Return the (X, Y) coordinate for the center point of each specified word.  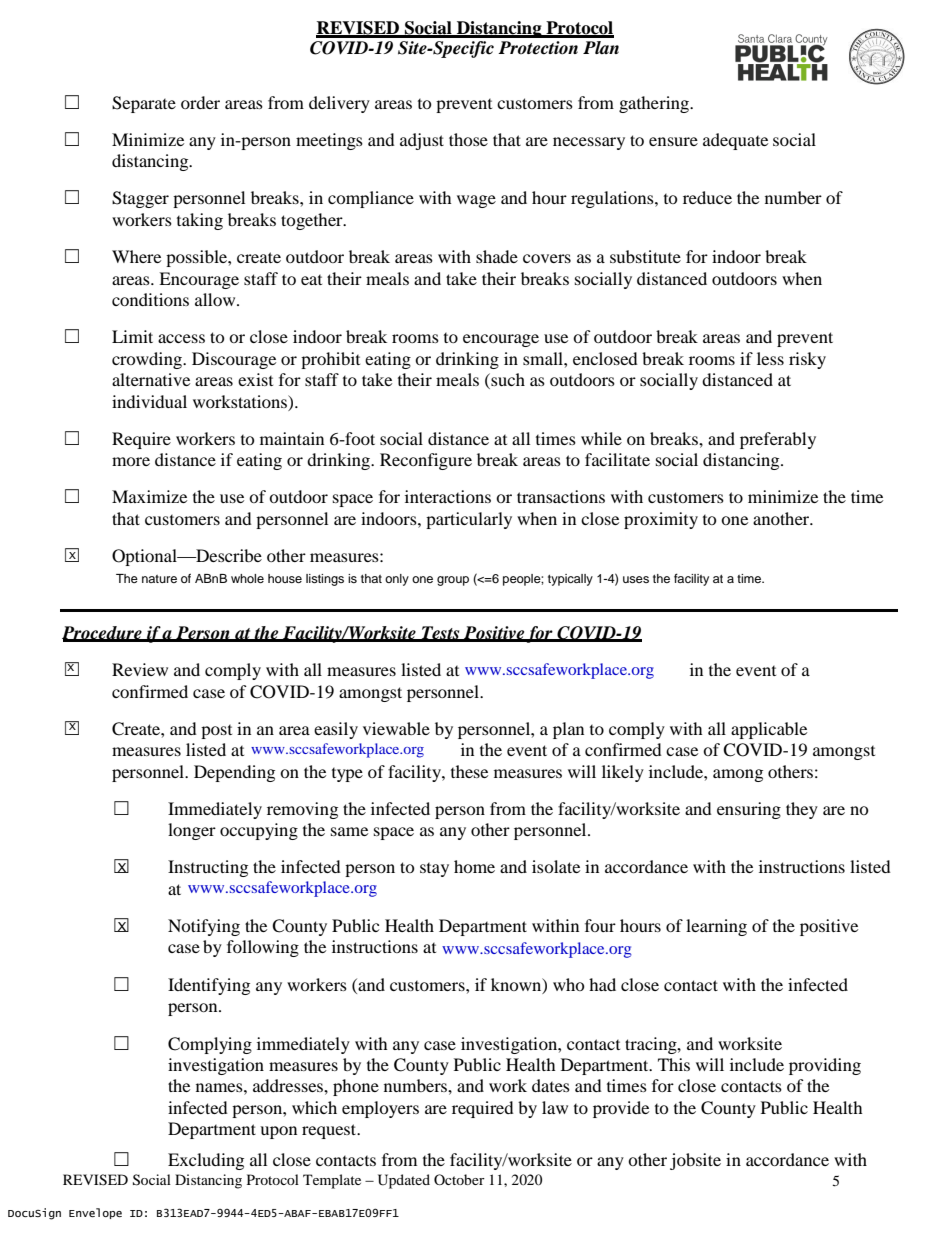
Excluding (206, 1161)
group (453, 581)
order (200, 102)
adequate (735, 141)
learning (716, 927)
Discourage (234, 360)
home (474, 866)
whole (247, 578)
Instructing (208, 868)
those (468, 139)
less (770, 358)
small (544, 358)
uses (636, 579)
